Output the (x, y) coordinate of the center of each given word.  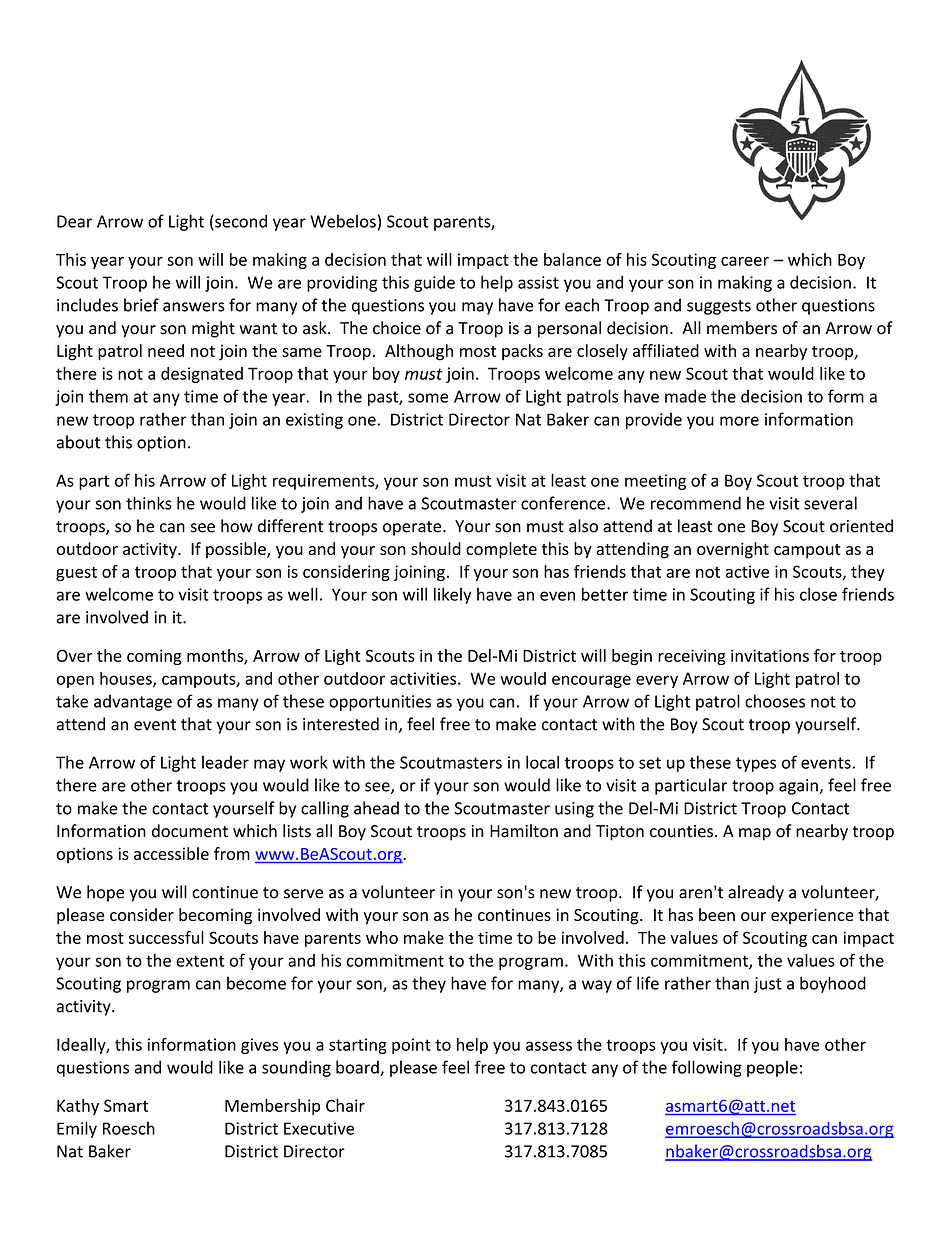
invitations (770, 655)
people (772, 1068)
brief (141, 305)
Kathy (78, 1107)
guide (434, 283)
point (411, 1046)
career (745, 261)
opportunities (380, 703)
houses (127, 679)
